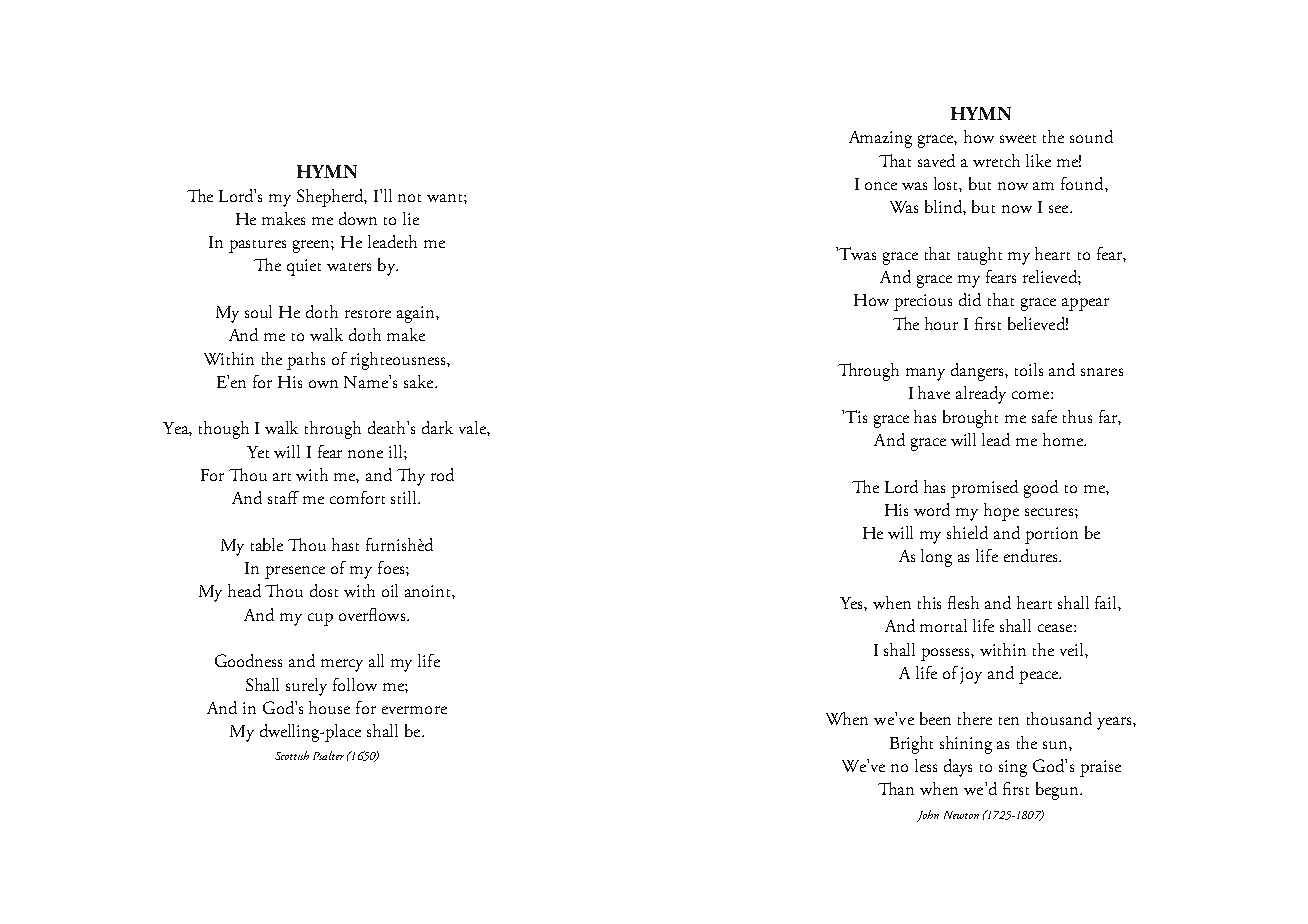 This screenshot has width=1308, height=924. What do you see at coordinates (332, 198) in the screenshot?
I see `Shepherd` at bounding box center [332, 198].
